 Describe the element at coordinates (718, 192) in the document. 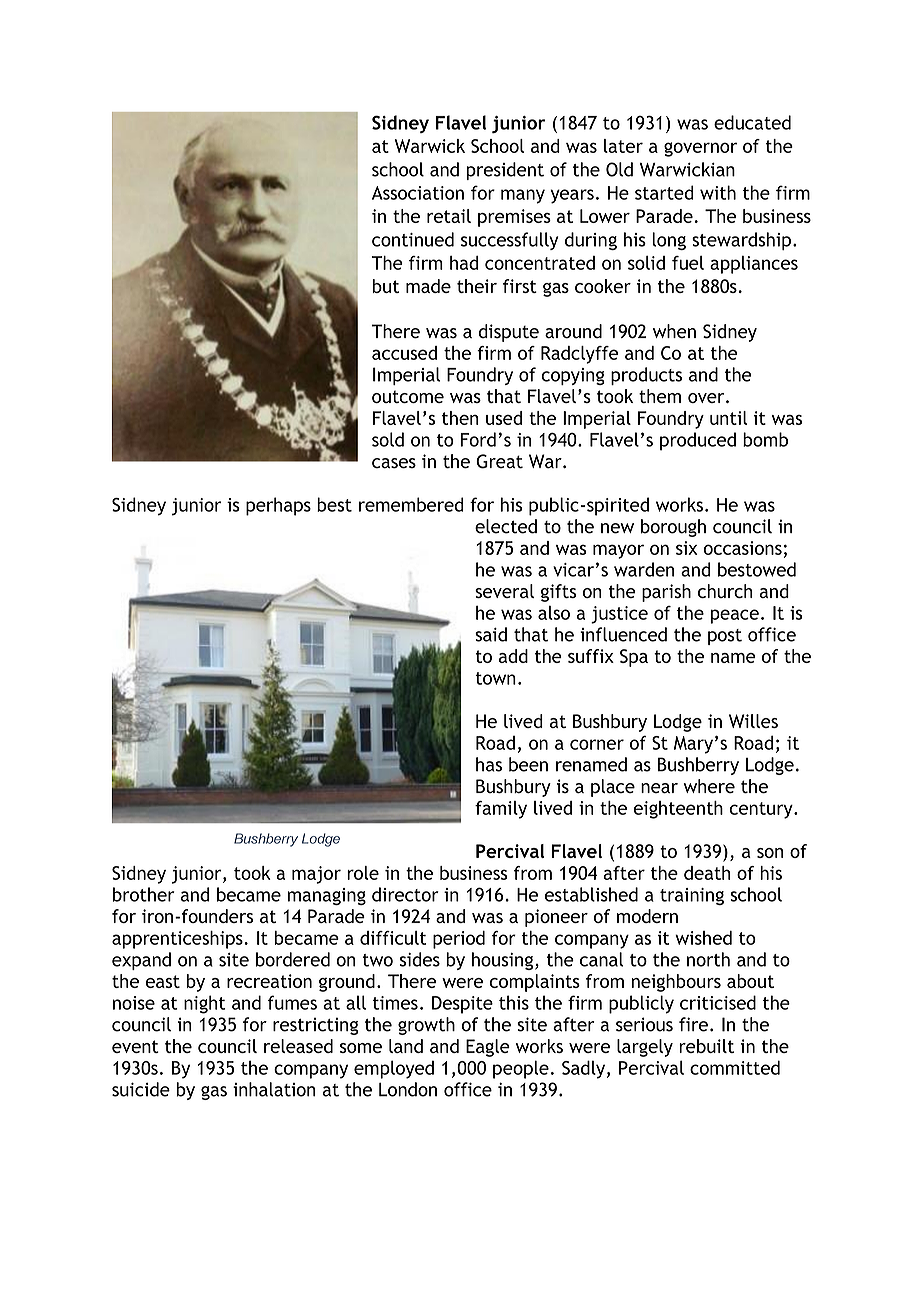

I see `with` at that location.
